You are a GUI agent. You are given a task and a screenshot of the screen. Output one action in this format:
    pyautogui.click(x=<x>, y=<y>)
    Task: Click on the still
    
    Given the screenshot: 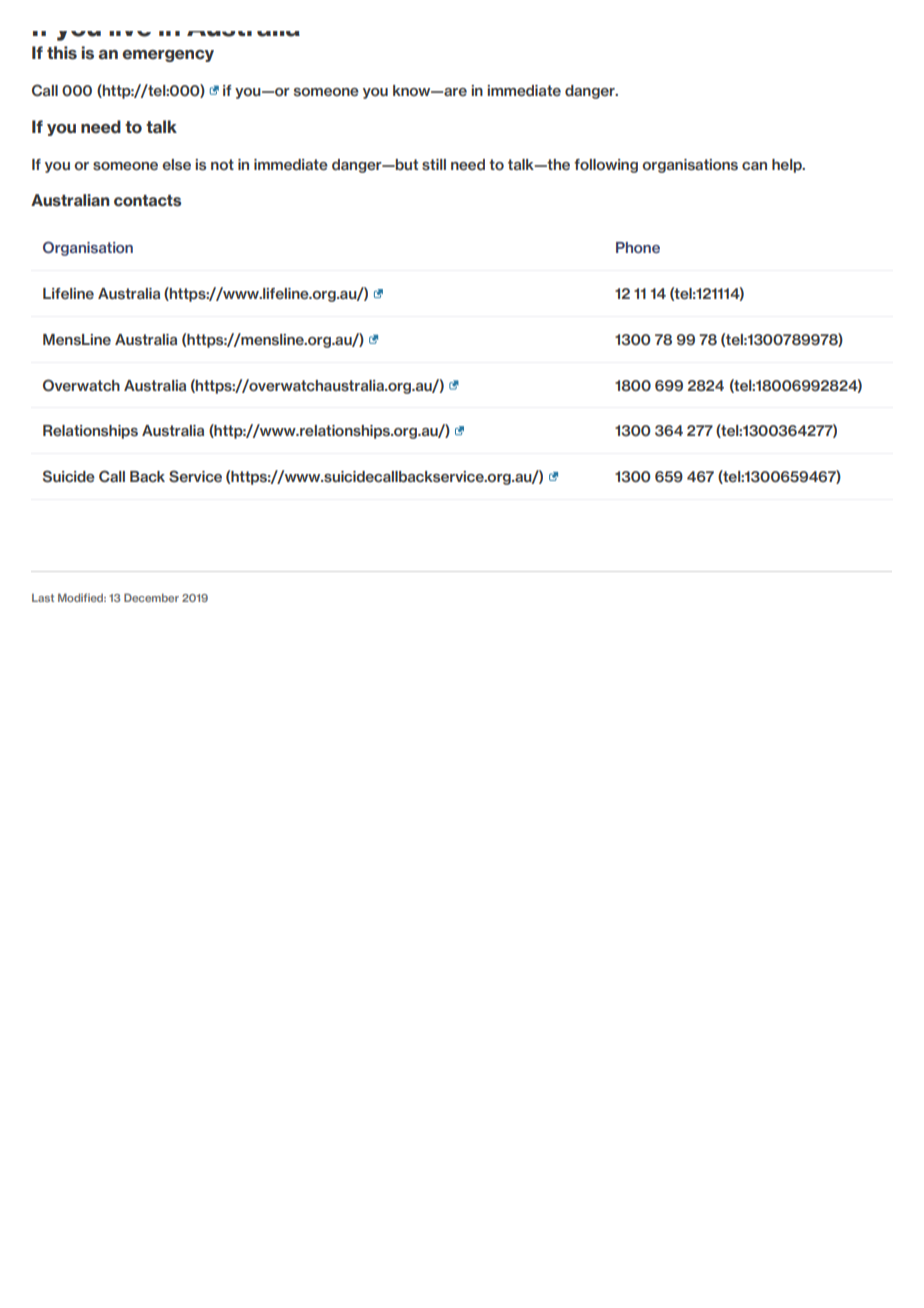 What is the action you would take?
    pyautogui.click(x=434, y=165)
